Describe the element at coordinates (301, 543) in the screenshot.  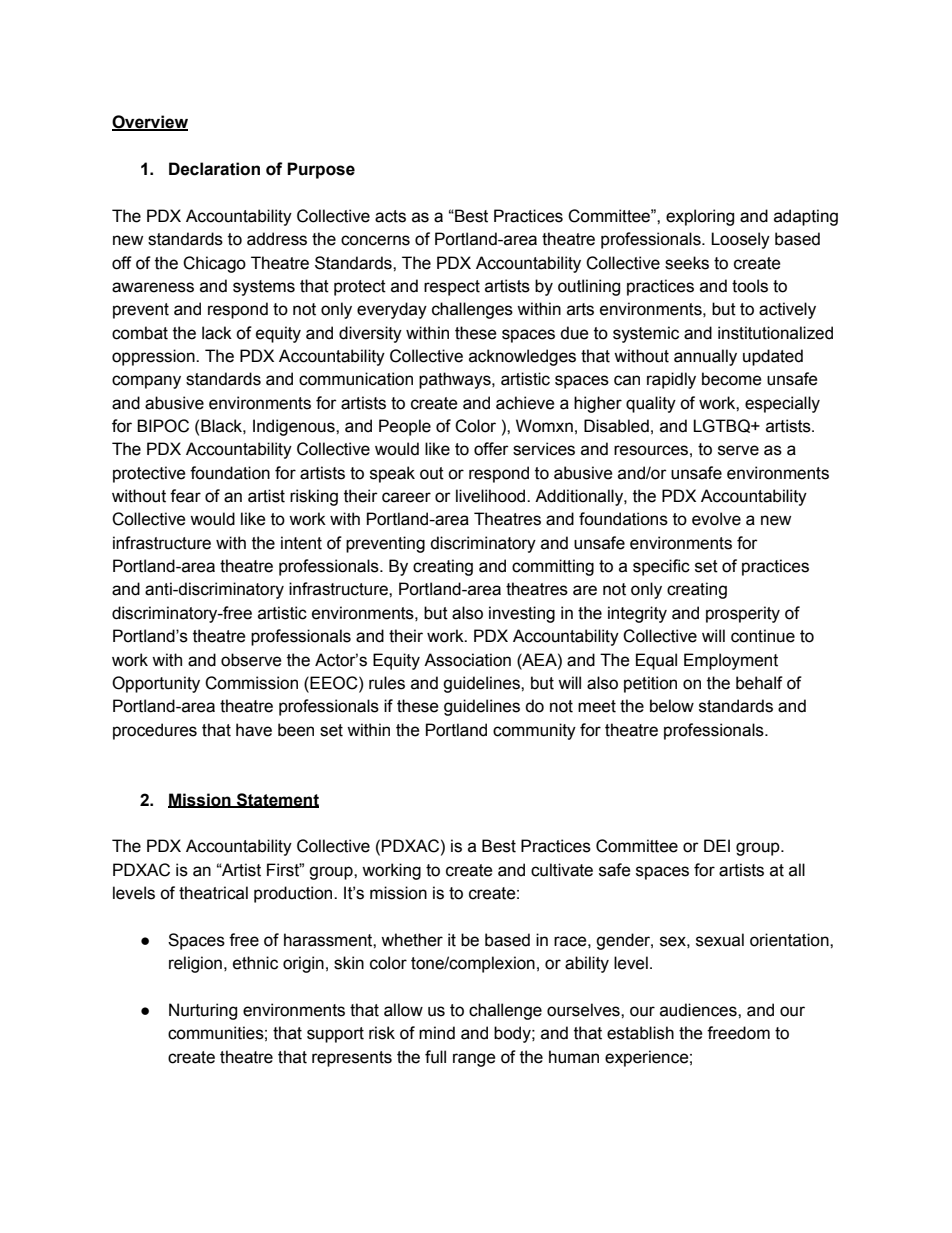
I see `intent` at that location.
